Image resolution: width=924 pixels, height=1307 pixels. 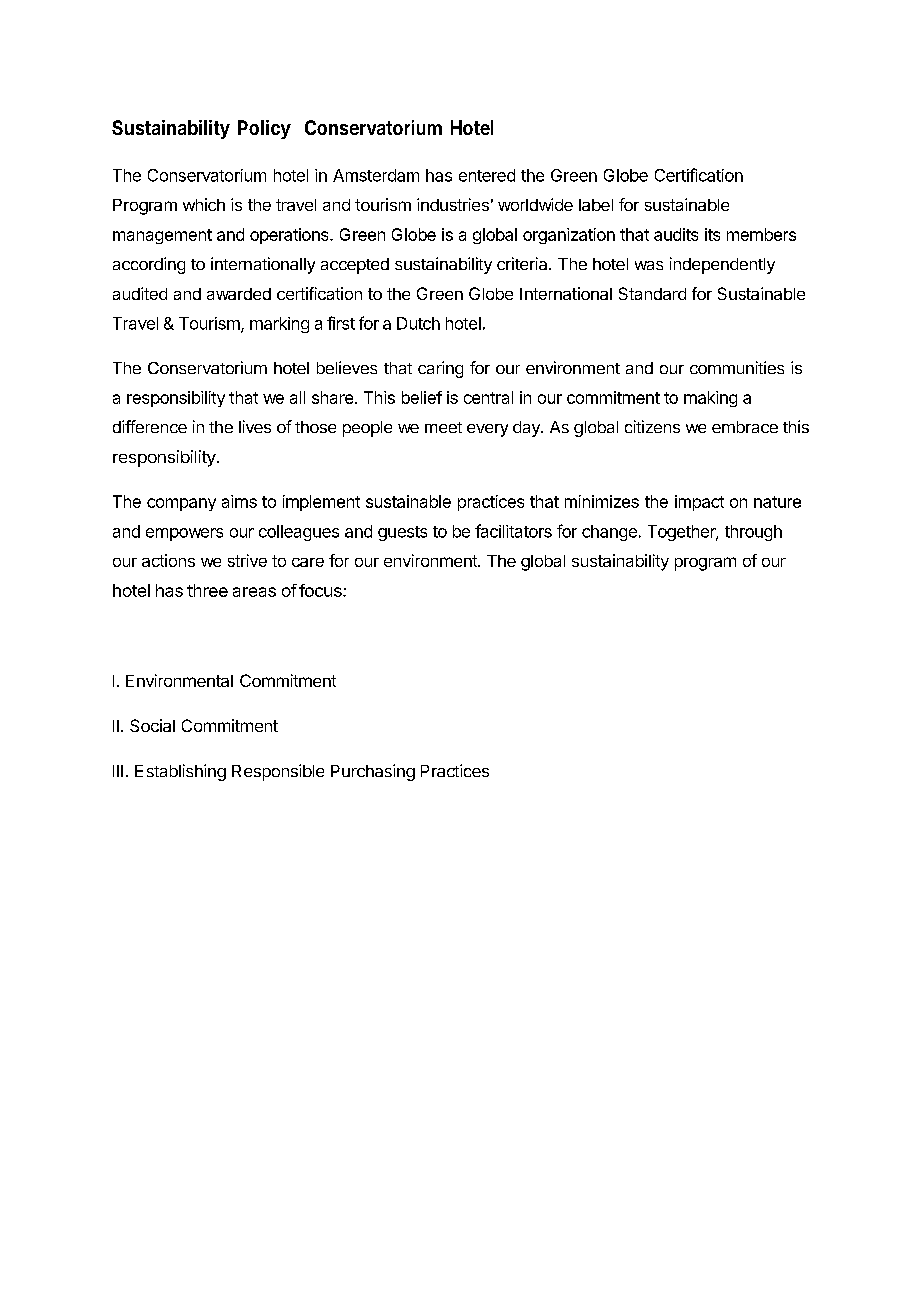 What do you see at coordinates (264, 129) in the image?
I see `Policy` at bounding box center [264, 129].
